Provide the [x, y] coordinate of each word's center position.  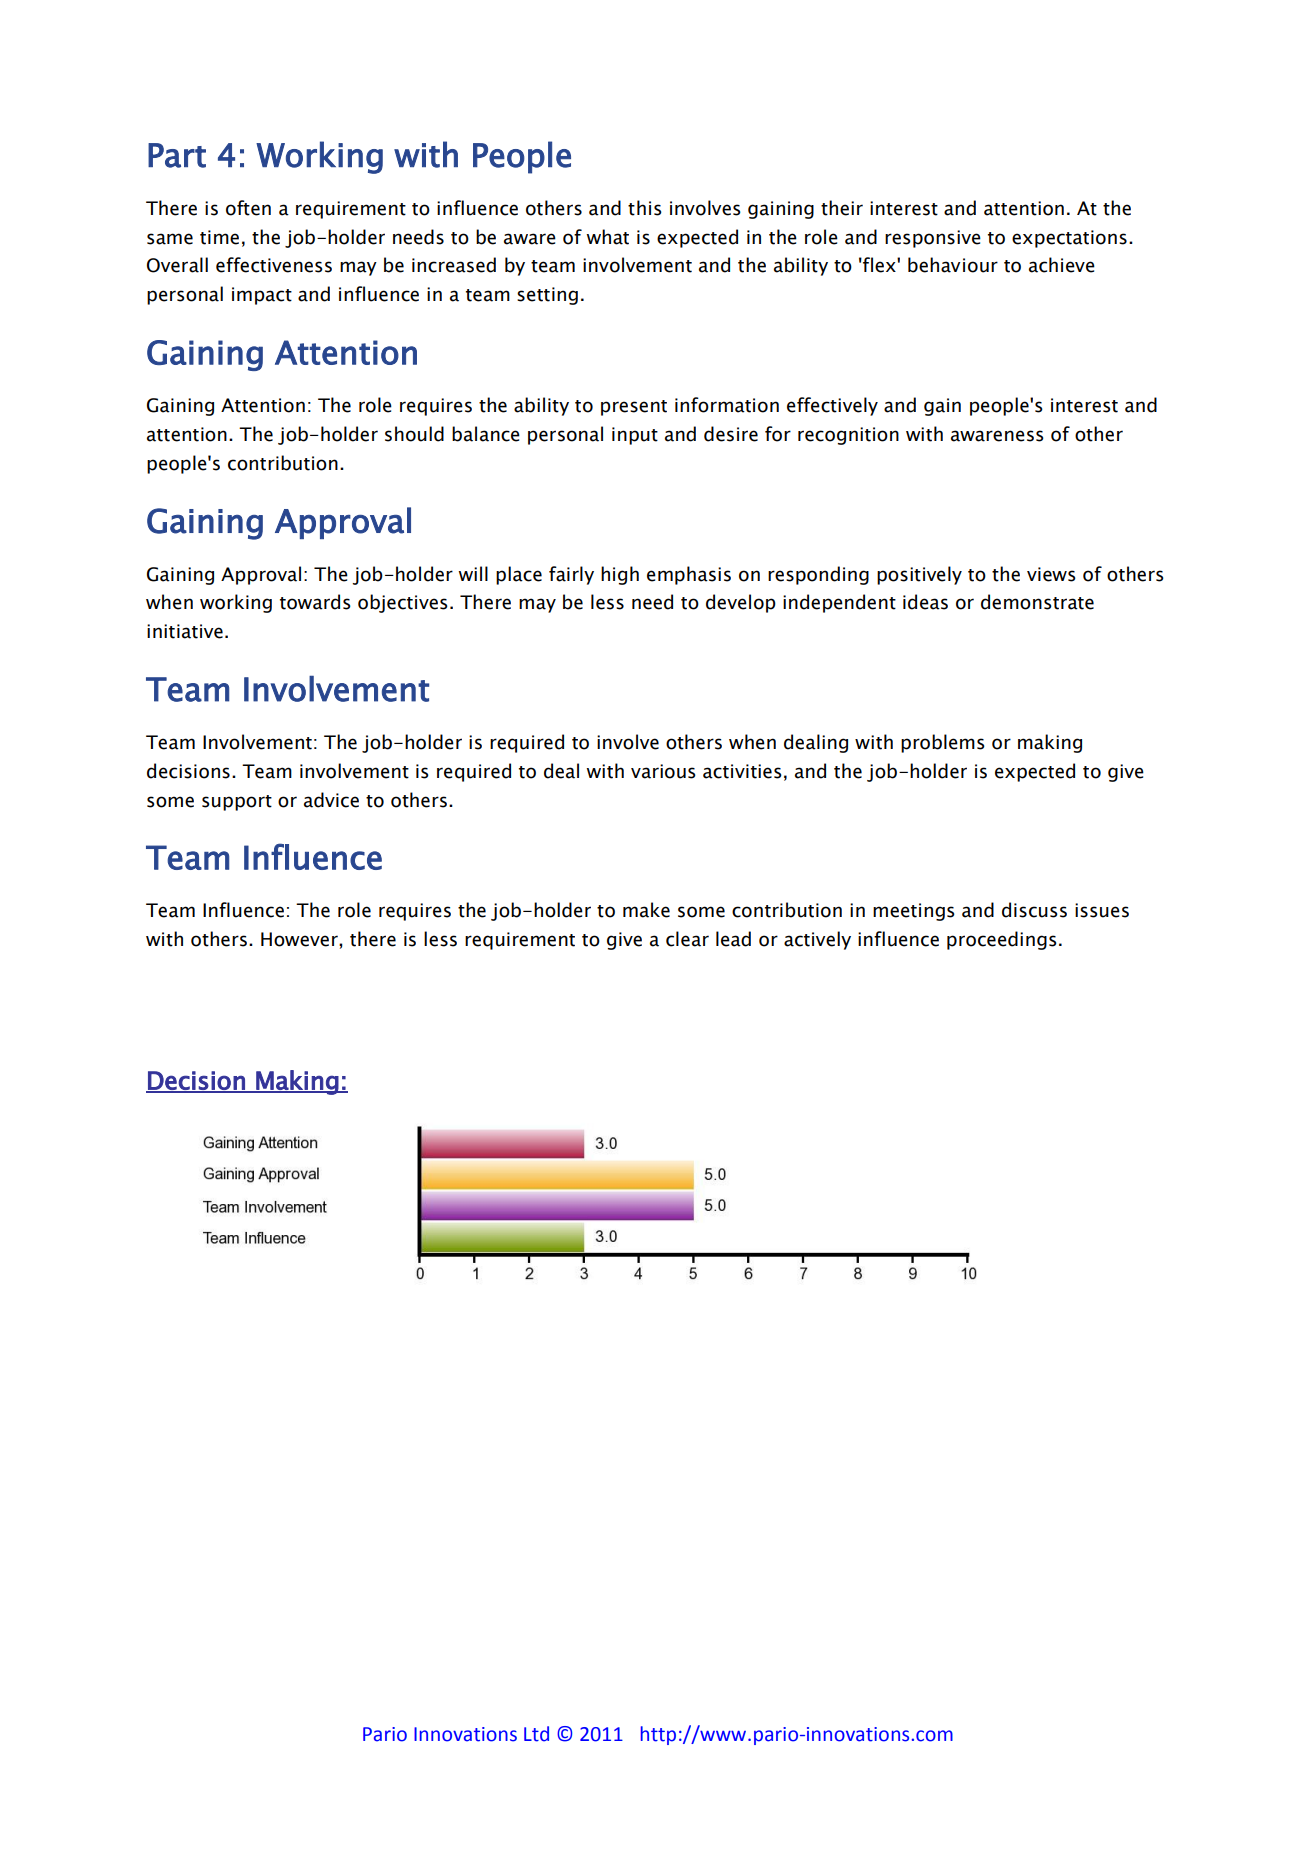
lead [733, 939]
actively [817, 940]
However [300, 939]
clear [687, 939]
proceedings [1002, 940]
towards [315, 602]
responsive [933, 239]
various [663, 771]
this [645, 208]
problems [943, 743]
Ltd [536, 1734]
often [248, 208]
